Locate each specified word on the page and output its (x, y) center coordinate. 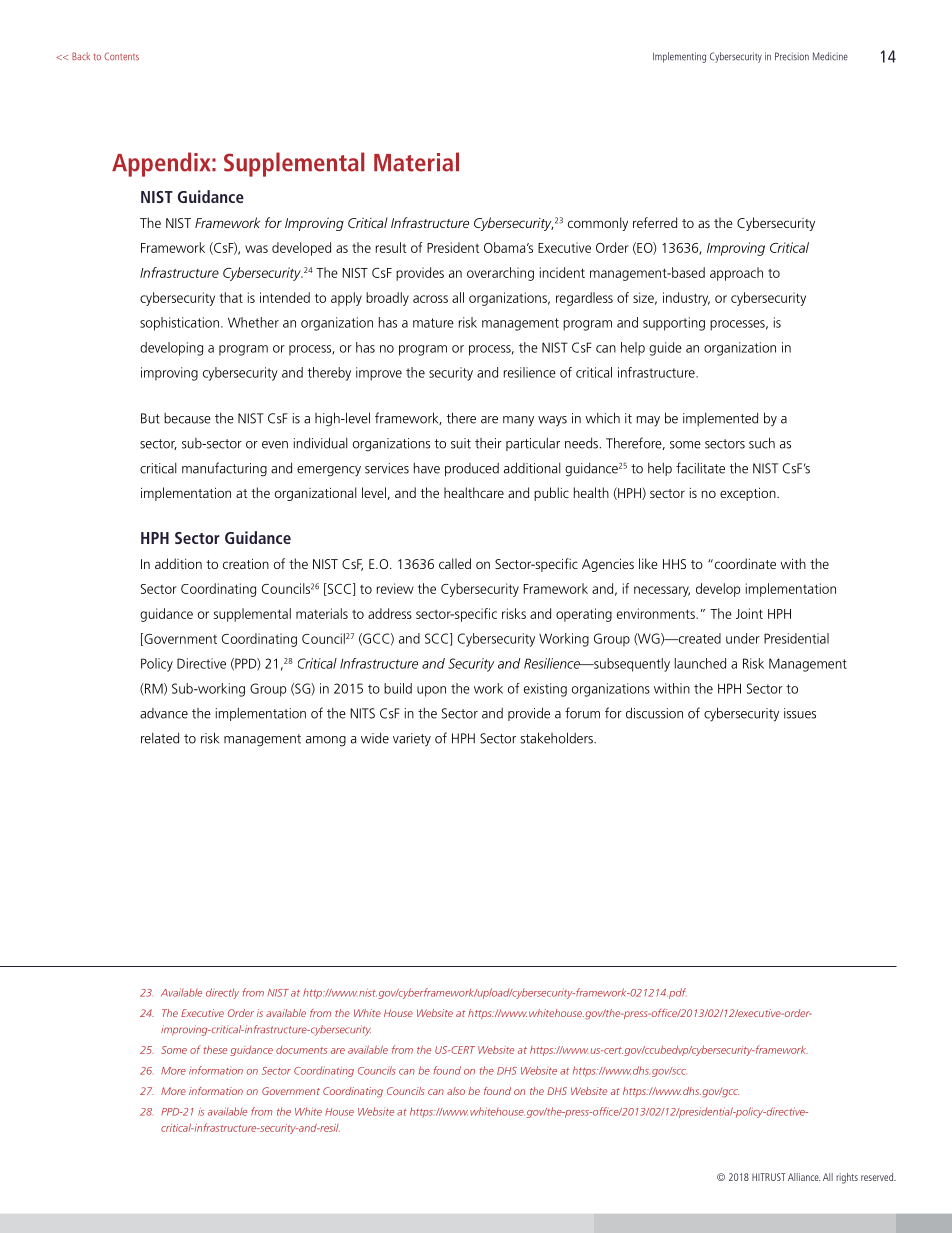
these (215, 1050)
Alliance (804, 1177)
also (456, 1091)
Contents (121, 56)
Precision (792, 56)
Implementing (679, 57)
